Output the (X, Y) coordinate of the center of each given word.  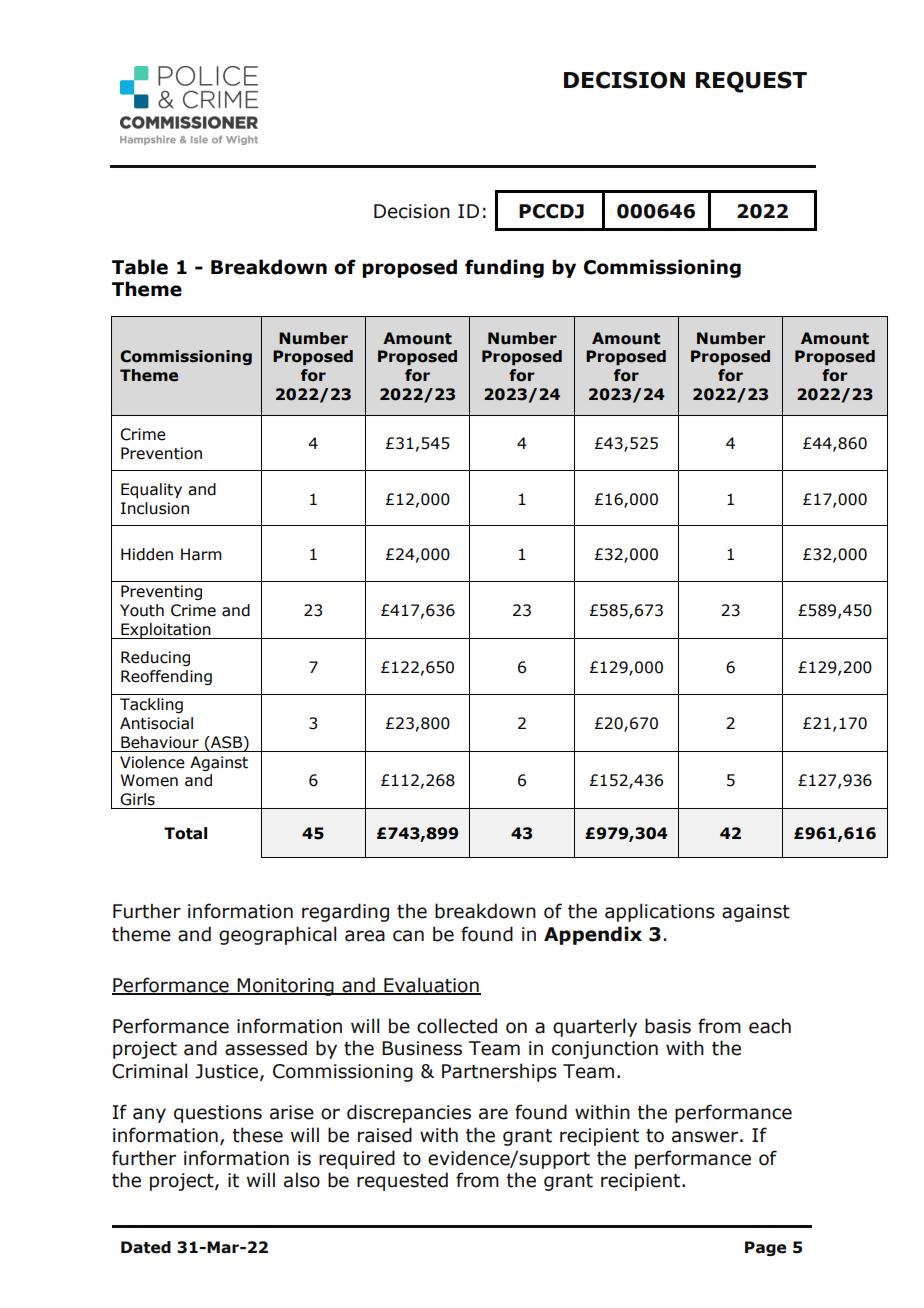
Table (140, 267)
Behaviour (160, 742)
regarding (345, 912)
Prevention (161, 453)
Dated (146, 1247)
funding (504, 268)
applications (660, 912)
